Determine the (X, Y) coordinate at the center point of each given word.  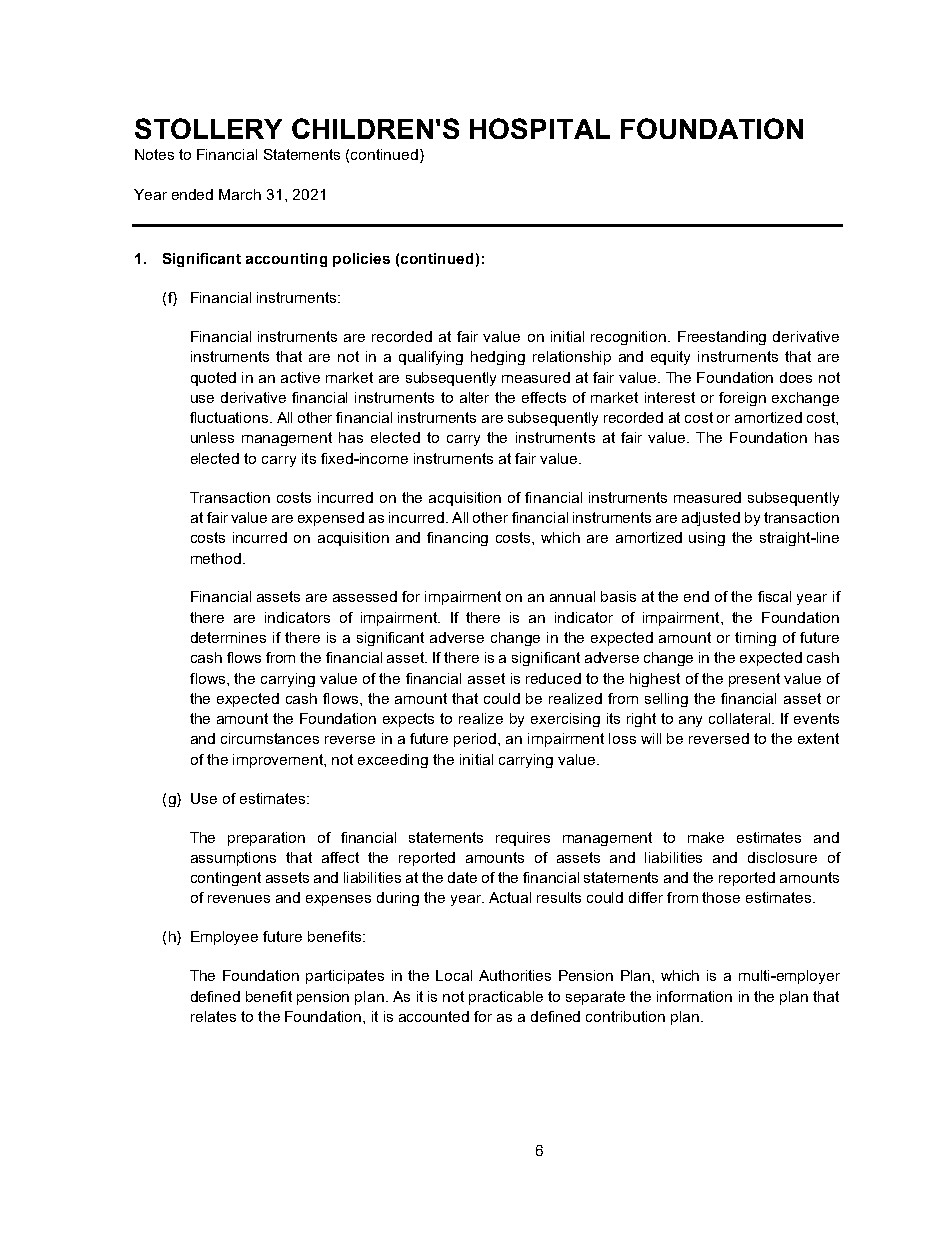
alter (474, 397)
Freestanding (722, 338)
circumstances (270, 738)
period (476, 740)
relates (213, 1016)
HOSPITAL (540, 128)
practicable (506, 998)
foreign (742, 399)
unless (212, 437)
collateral (741, 718)
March (240, 194)
